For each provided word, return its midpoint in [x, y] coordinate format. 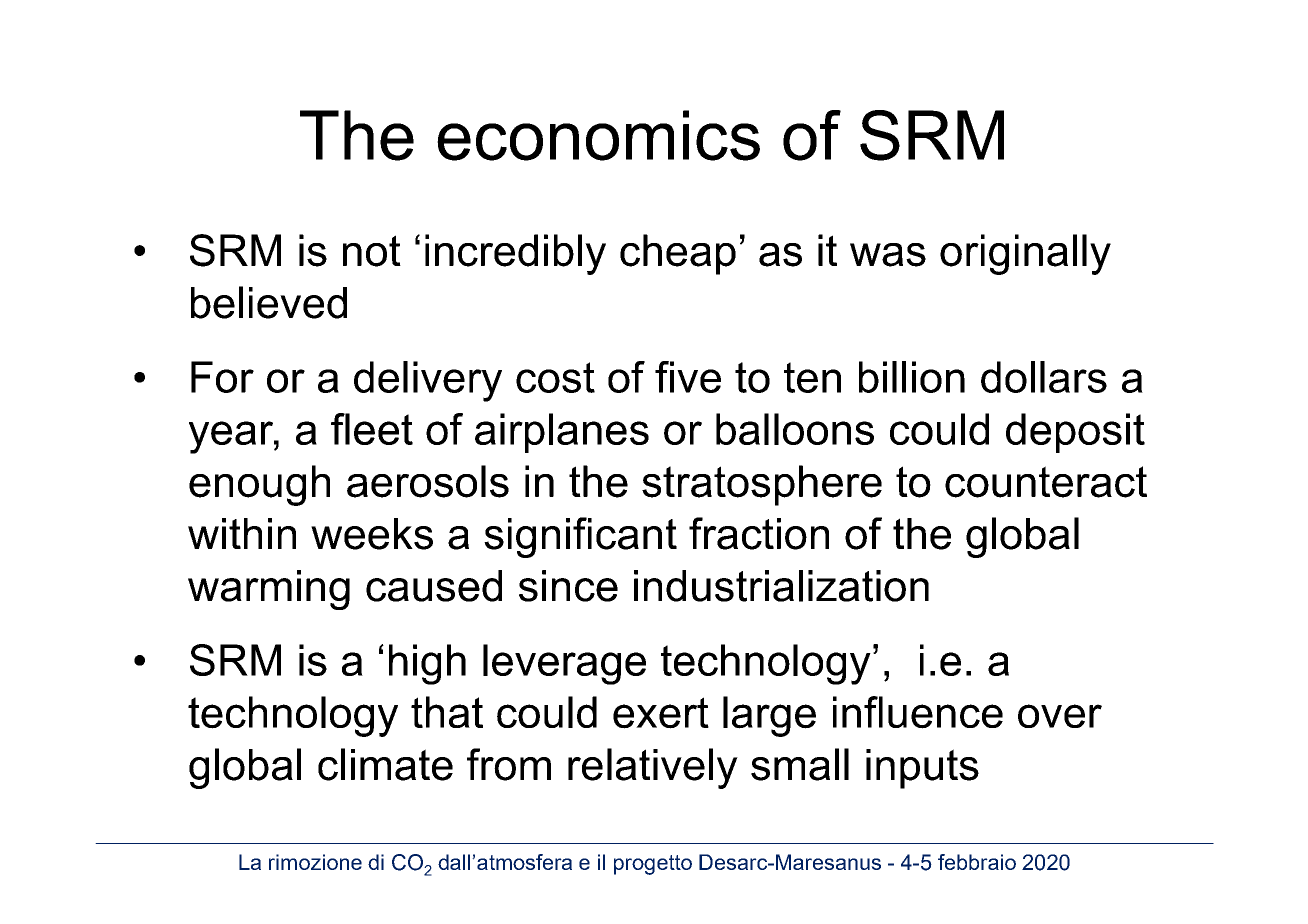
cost [555, 377]
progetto [653, 865]
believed [269, 302]
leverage [564, 664]
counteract [1046, 482]
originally [1025, 254]
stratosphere [762, 485]
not [372, 251]
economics [598, 135]
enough [259, 485]
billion [912, 377]
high [427, 664]
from [509, 764]
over [1060, 716]
